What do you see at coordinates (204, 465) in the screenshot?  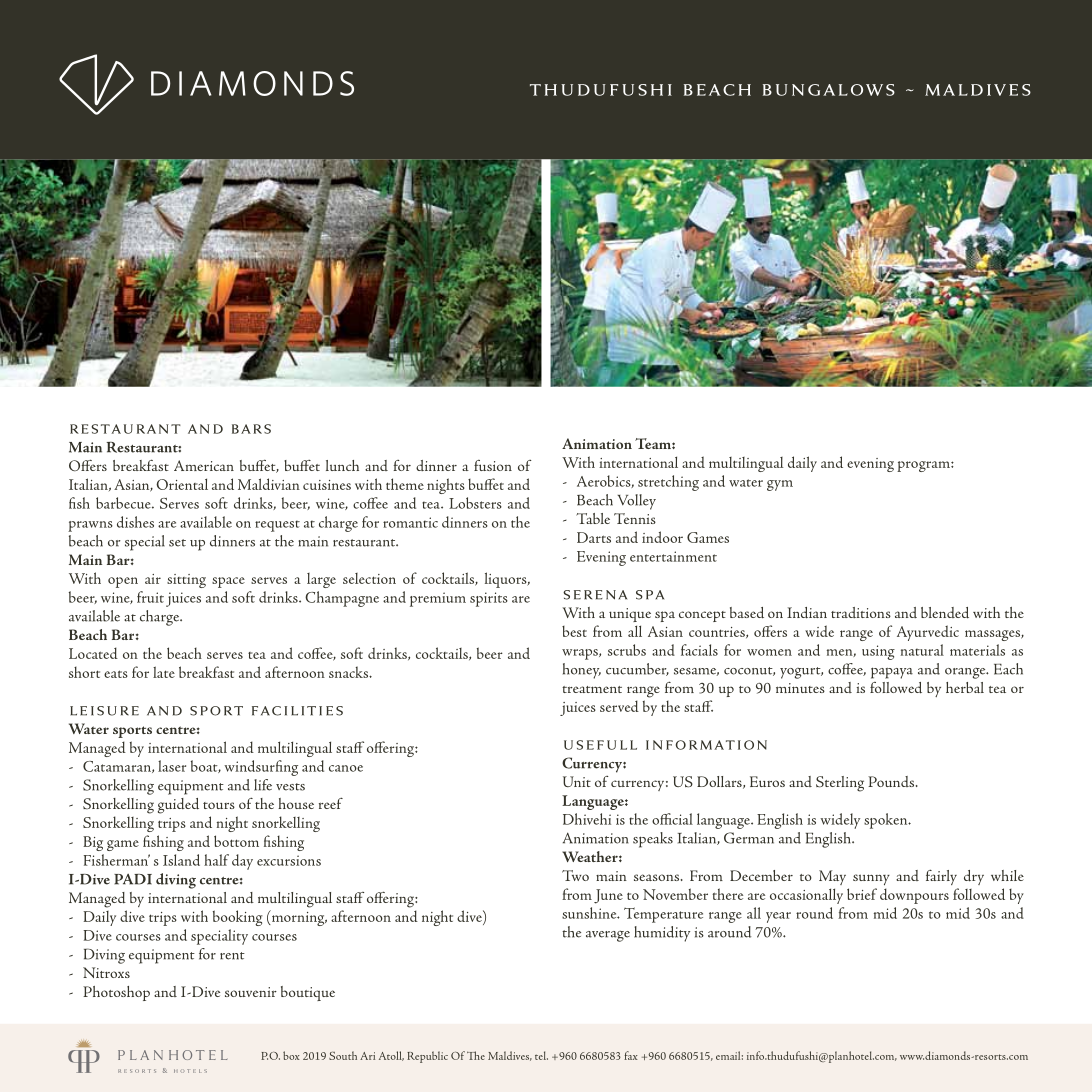 I see `American` at bounding box center [204, 465].
